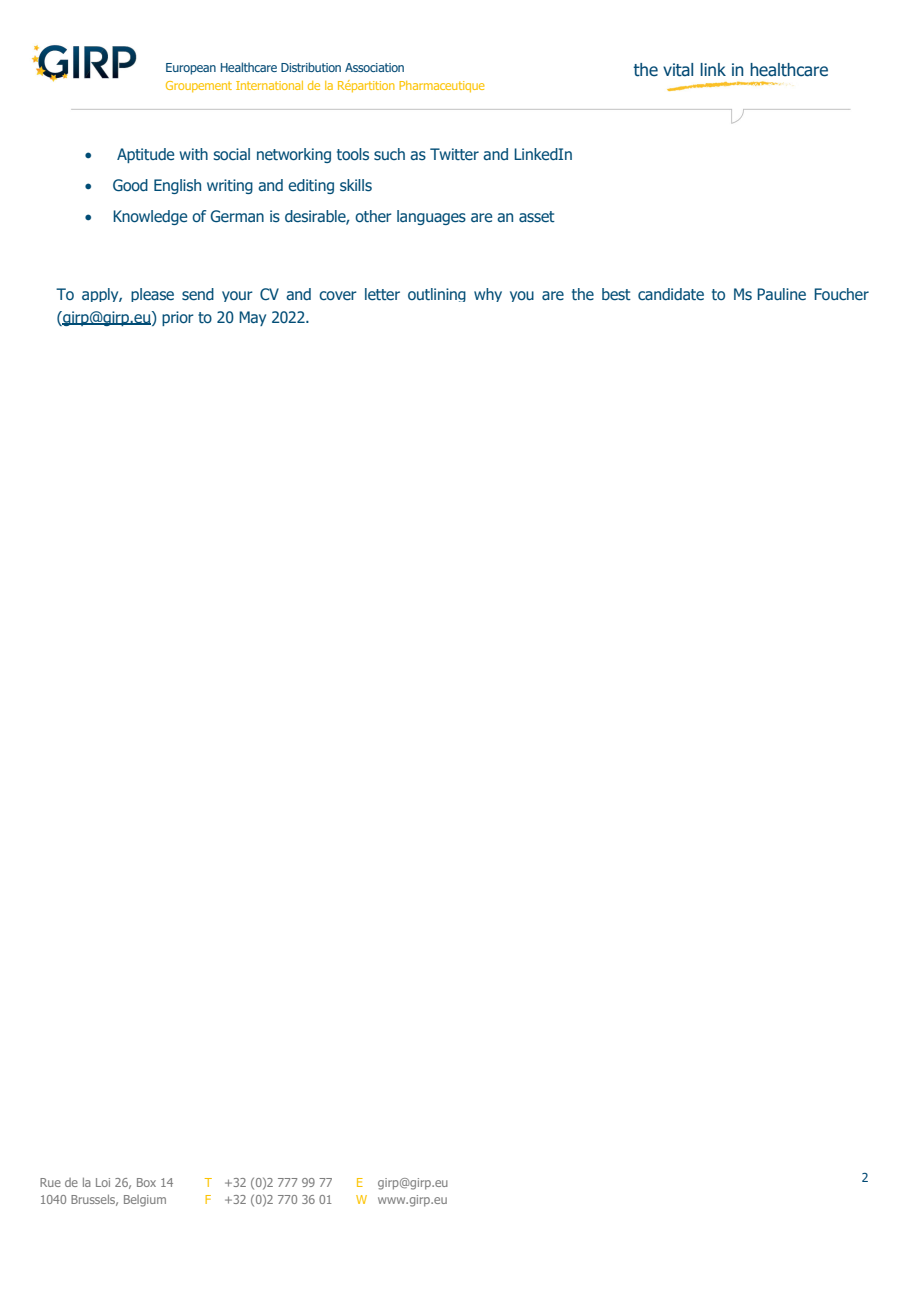  Describe the element at coordinates (152, 295) in the screenshot. I see `please` at that location.
